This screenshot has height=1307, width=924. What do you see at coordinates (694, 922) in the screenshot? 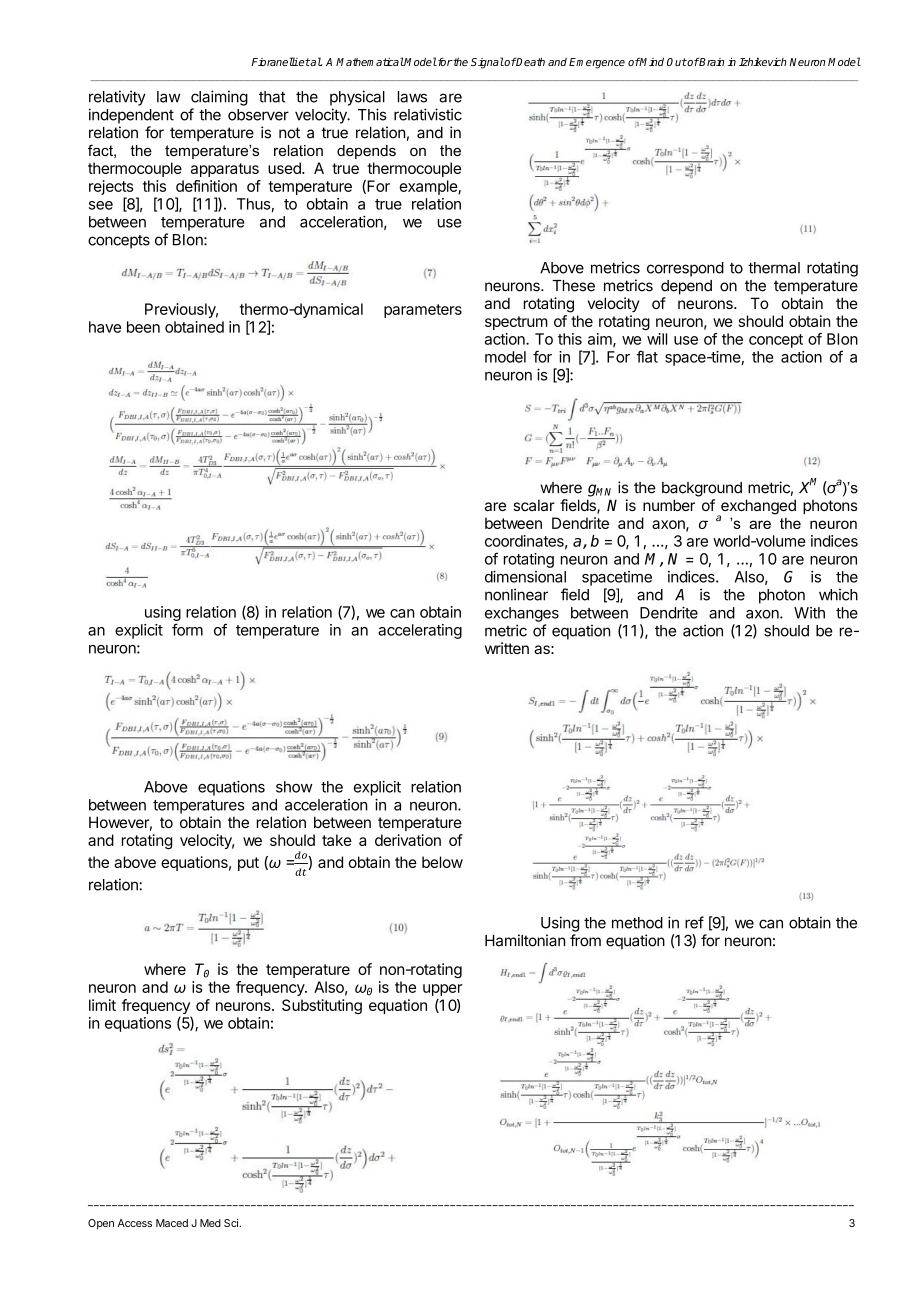
I see `ref` at bounding box center [694, 922].
